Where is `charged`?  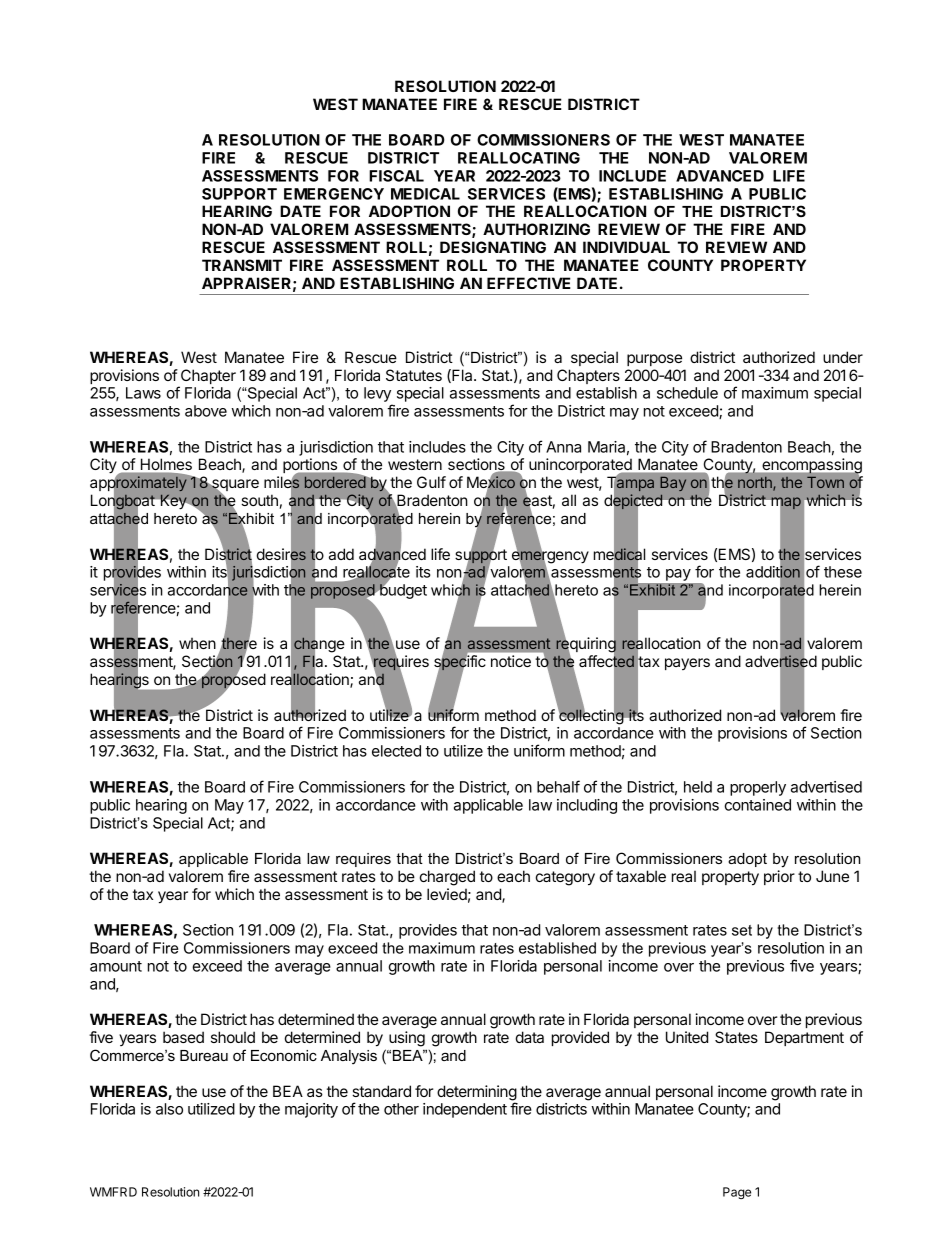
charged is located at coordinates (447, 878).
